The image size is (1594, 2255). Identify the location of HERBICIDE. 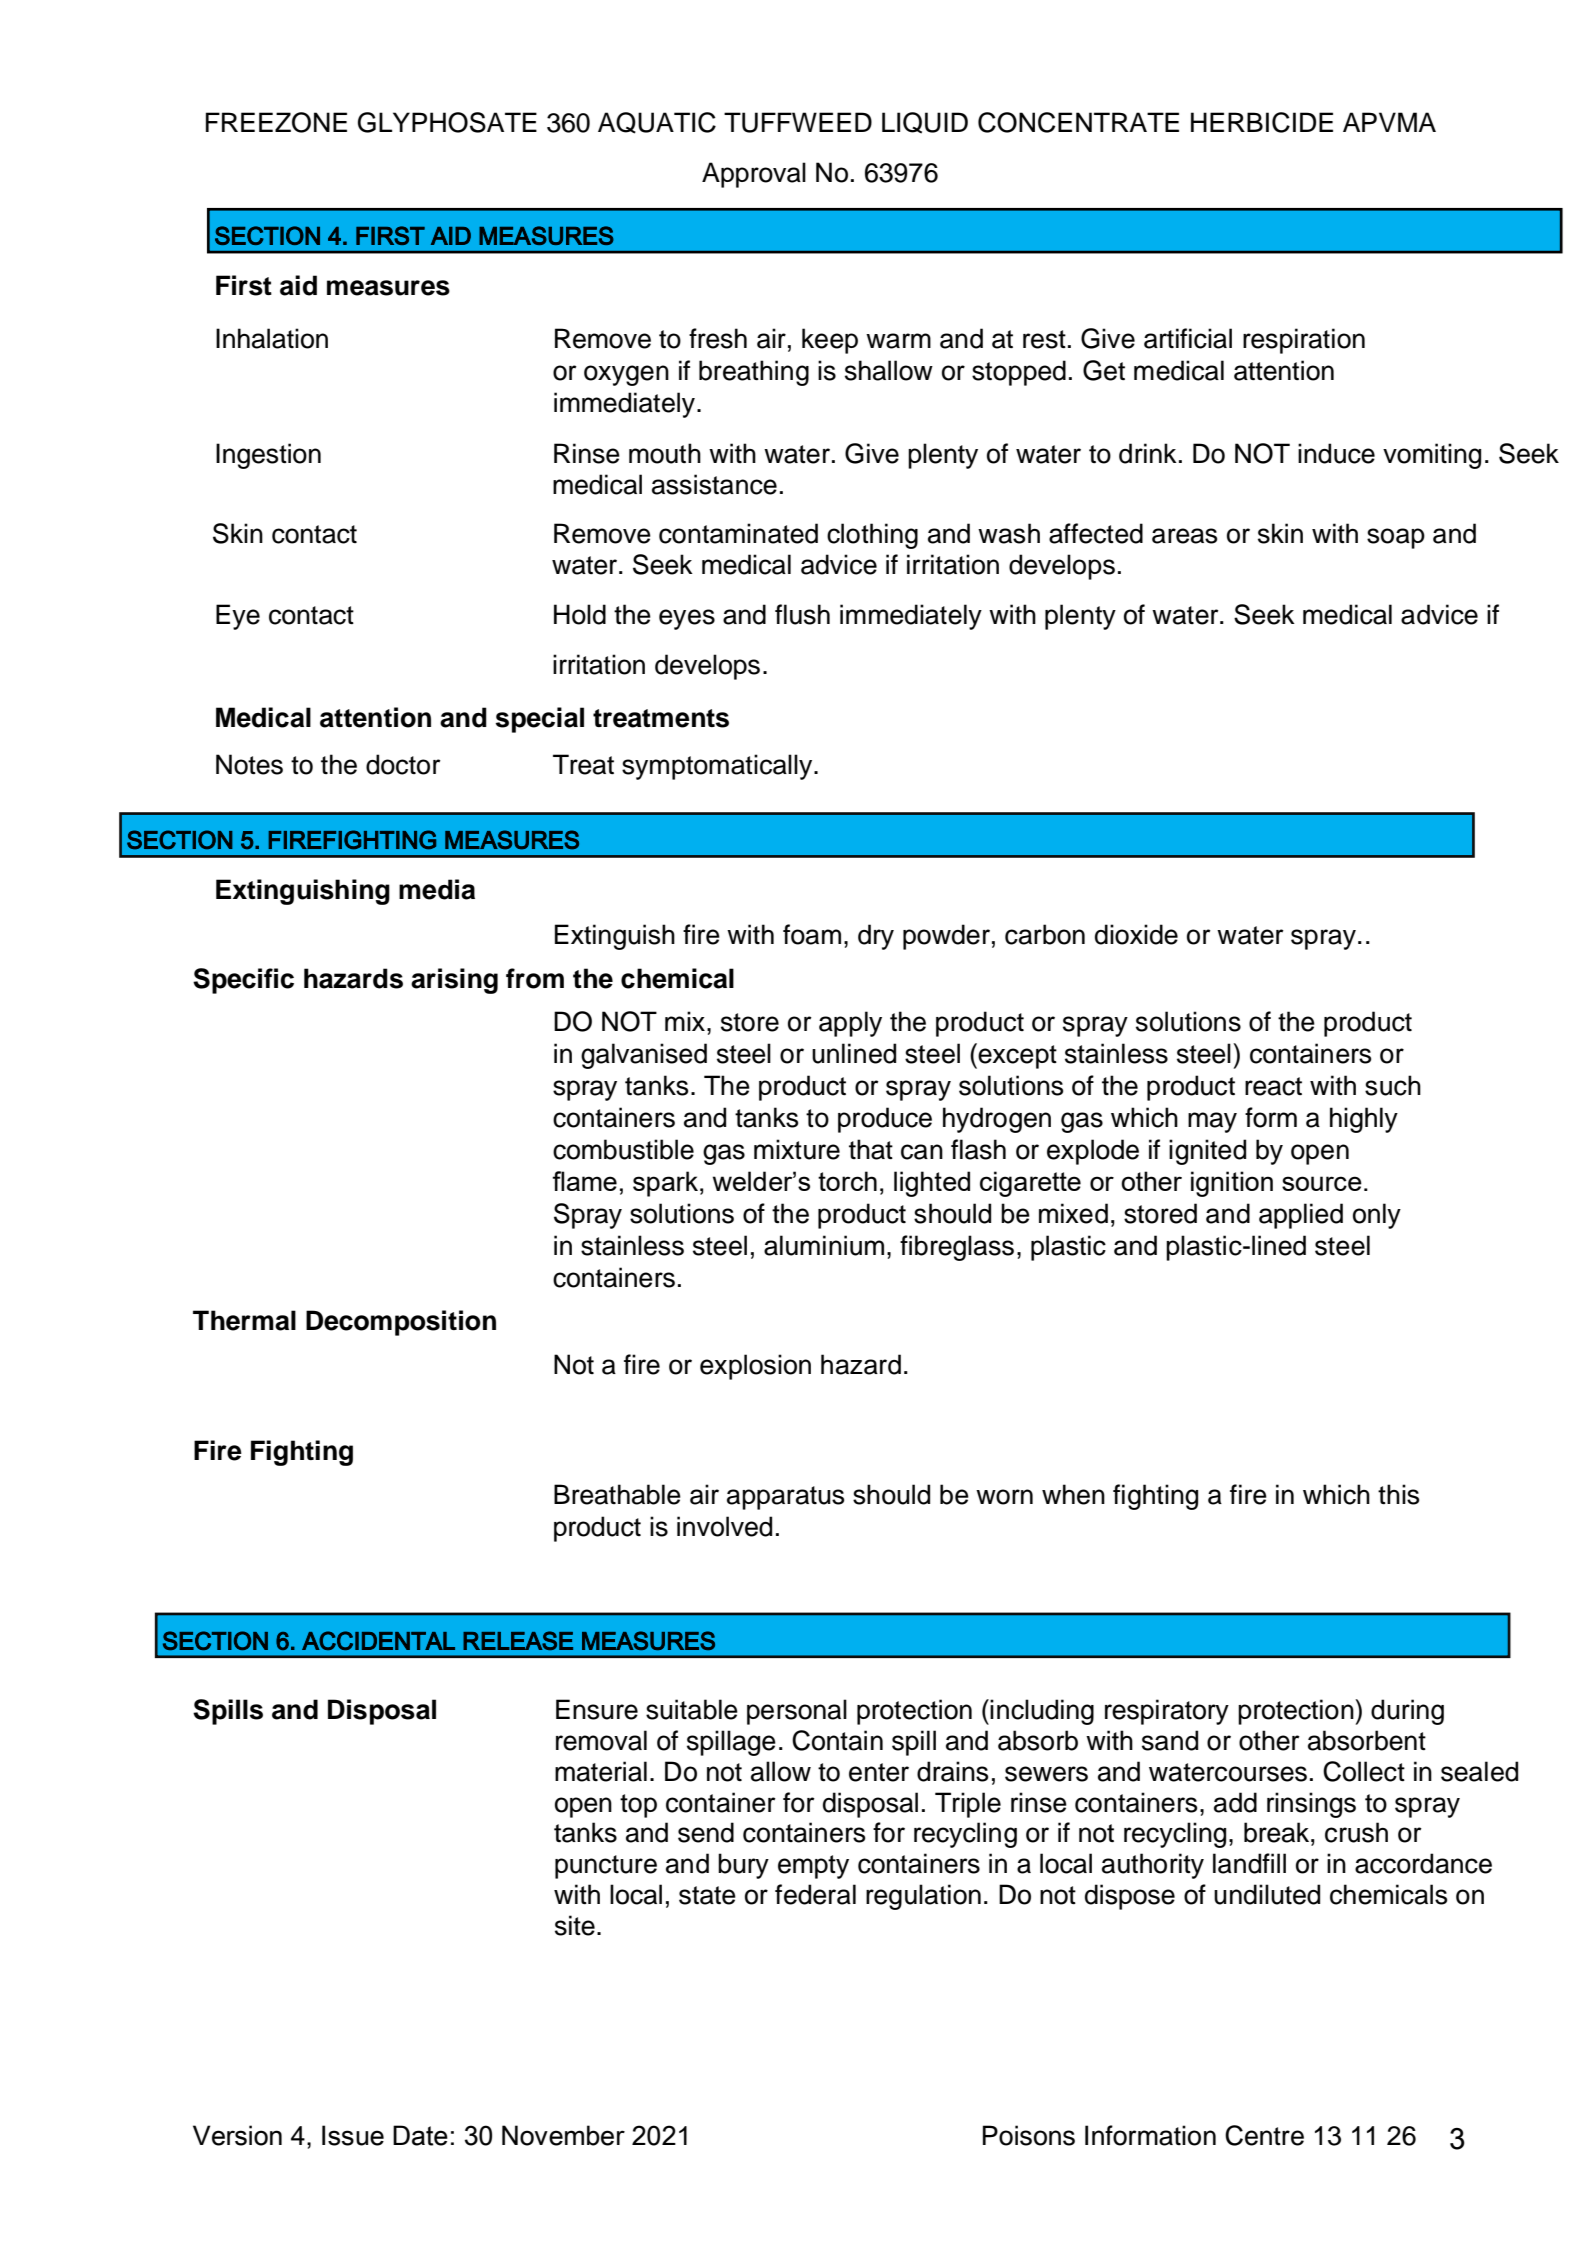
(1262, 122).
